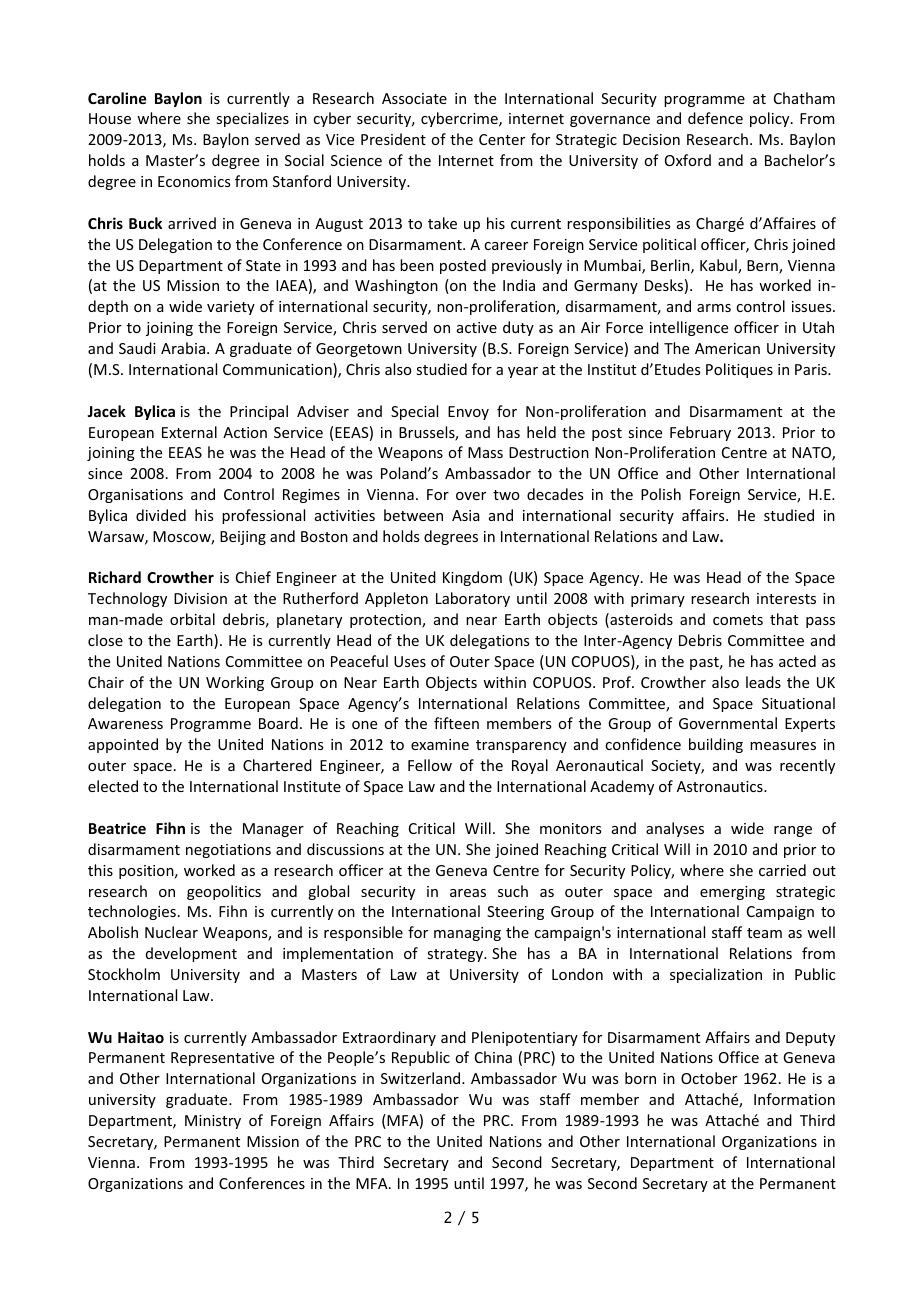 Image resolution: width=924 pixels, height=1308 pixels. What do you see at coordinates (715, 118) in the page?
I see `defence` at bounding box center [715, 118].
